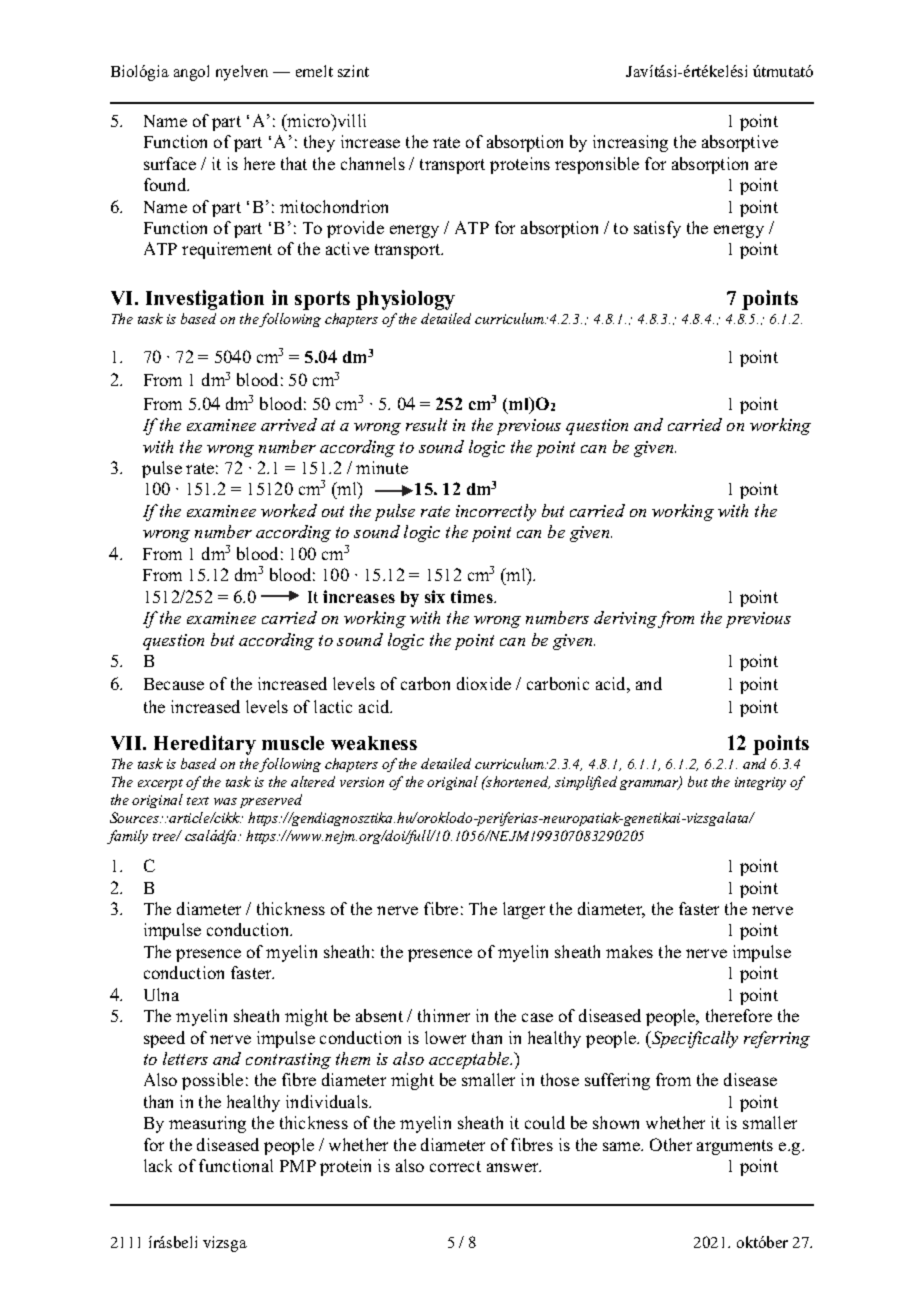  Describe the element at coordinates (289, 510) in the image. I see `worked` at that location.
